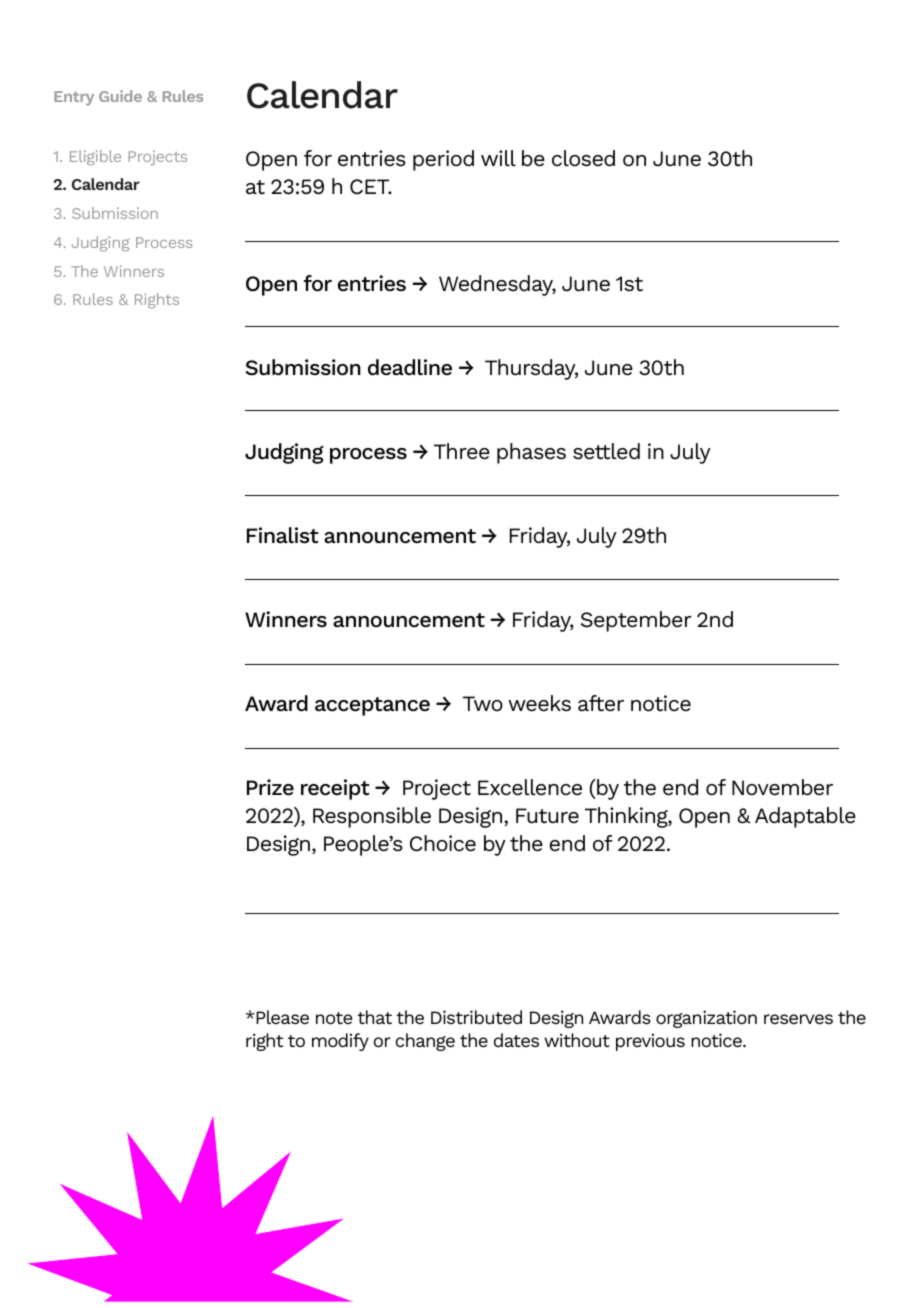 The height and width of the image is (1308, 924). I want to click on September, so click(636, 621).
